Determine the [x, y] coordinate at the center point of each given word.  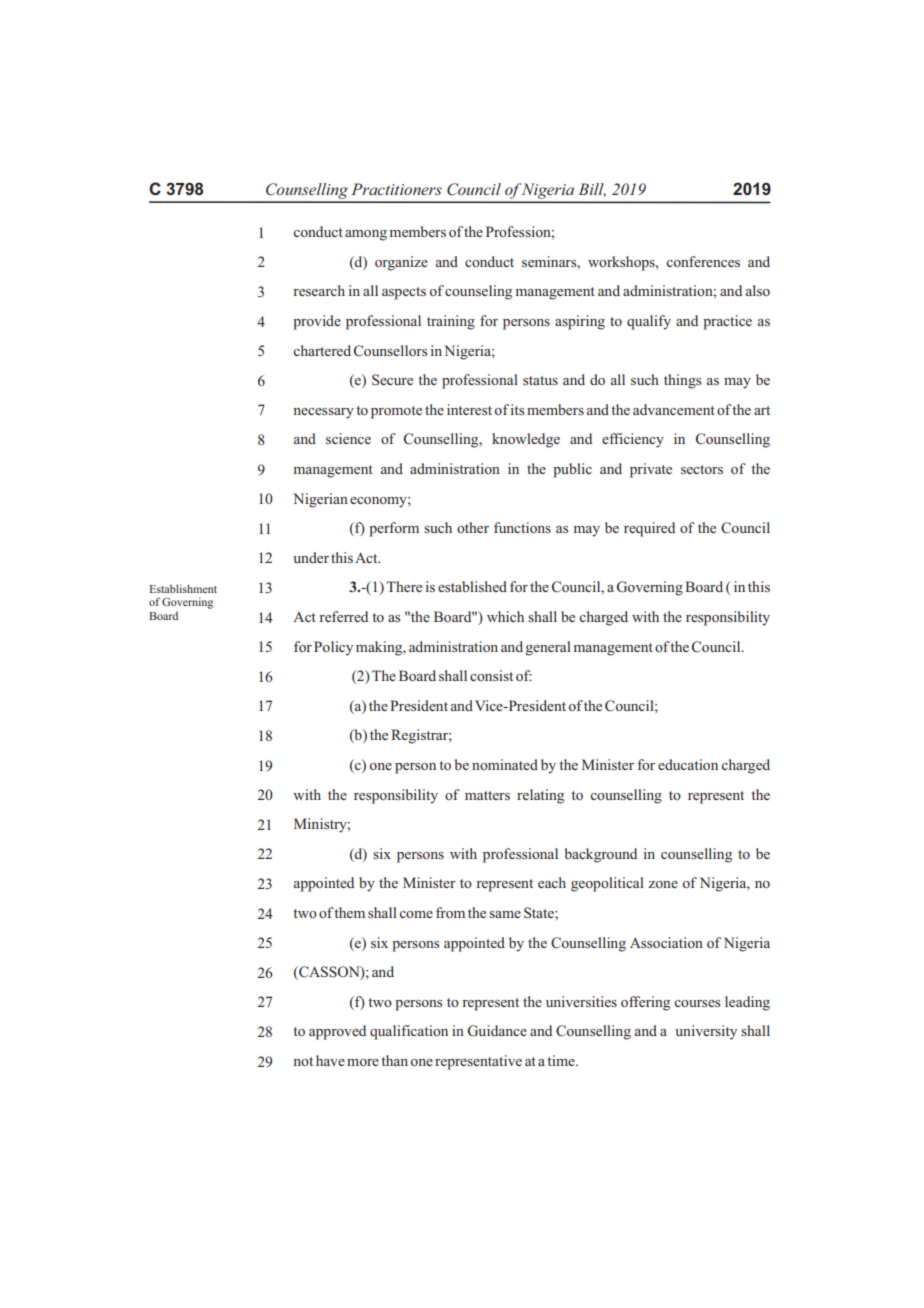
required [649, 529]
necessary [323, 413]
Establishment [183, 588]
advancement [674, 409]
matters [487, 795]
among [366, 235]
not [303, 1061]
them [349, 912]
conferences [703, 261]
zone [663, 884]
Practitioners [396, 189]
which [505, 616]
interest [469, 409]
